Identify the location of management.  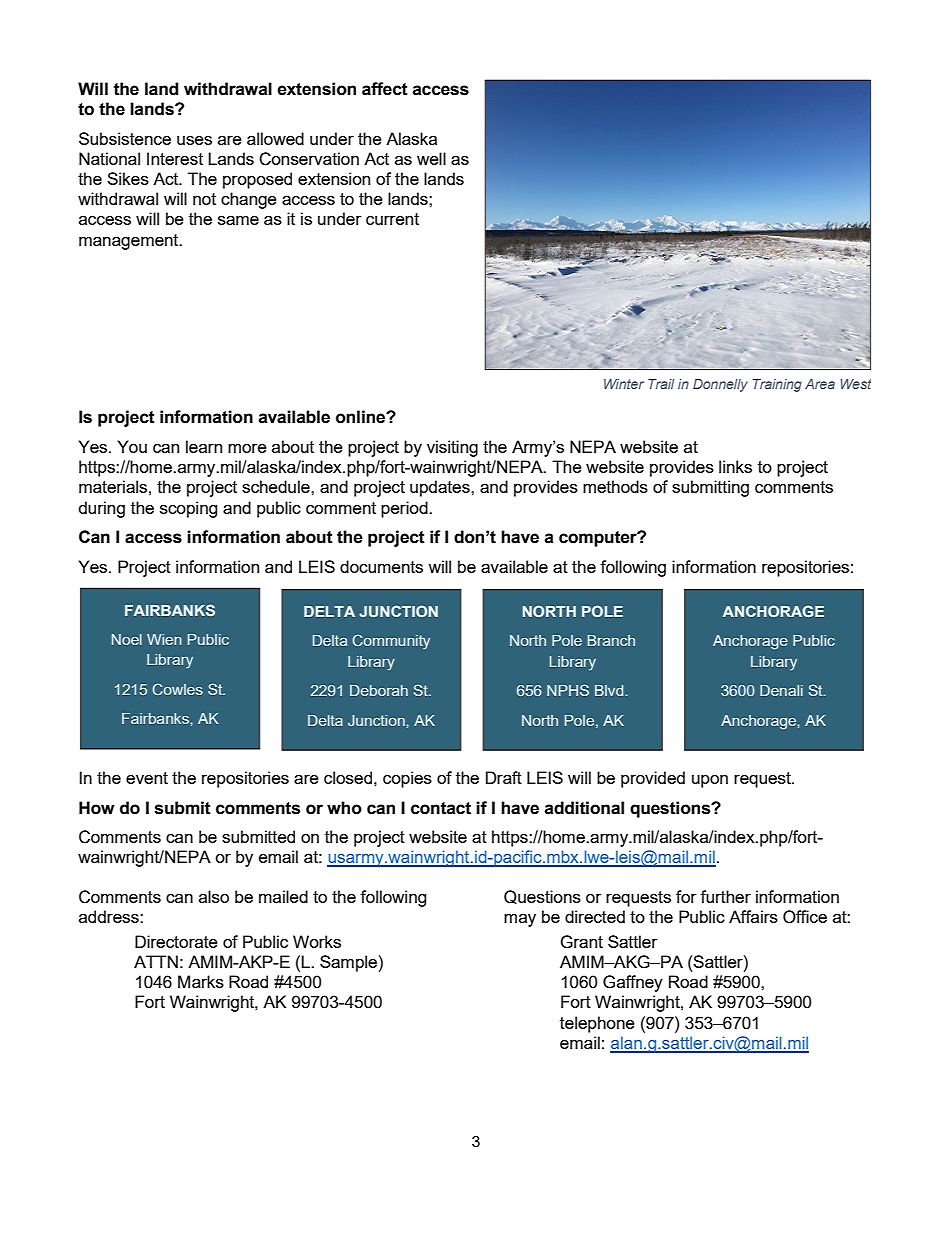
(130, 242).
